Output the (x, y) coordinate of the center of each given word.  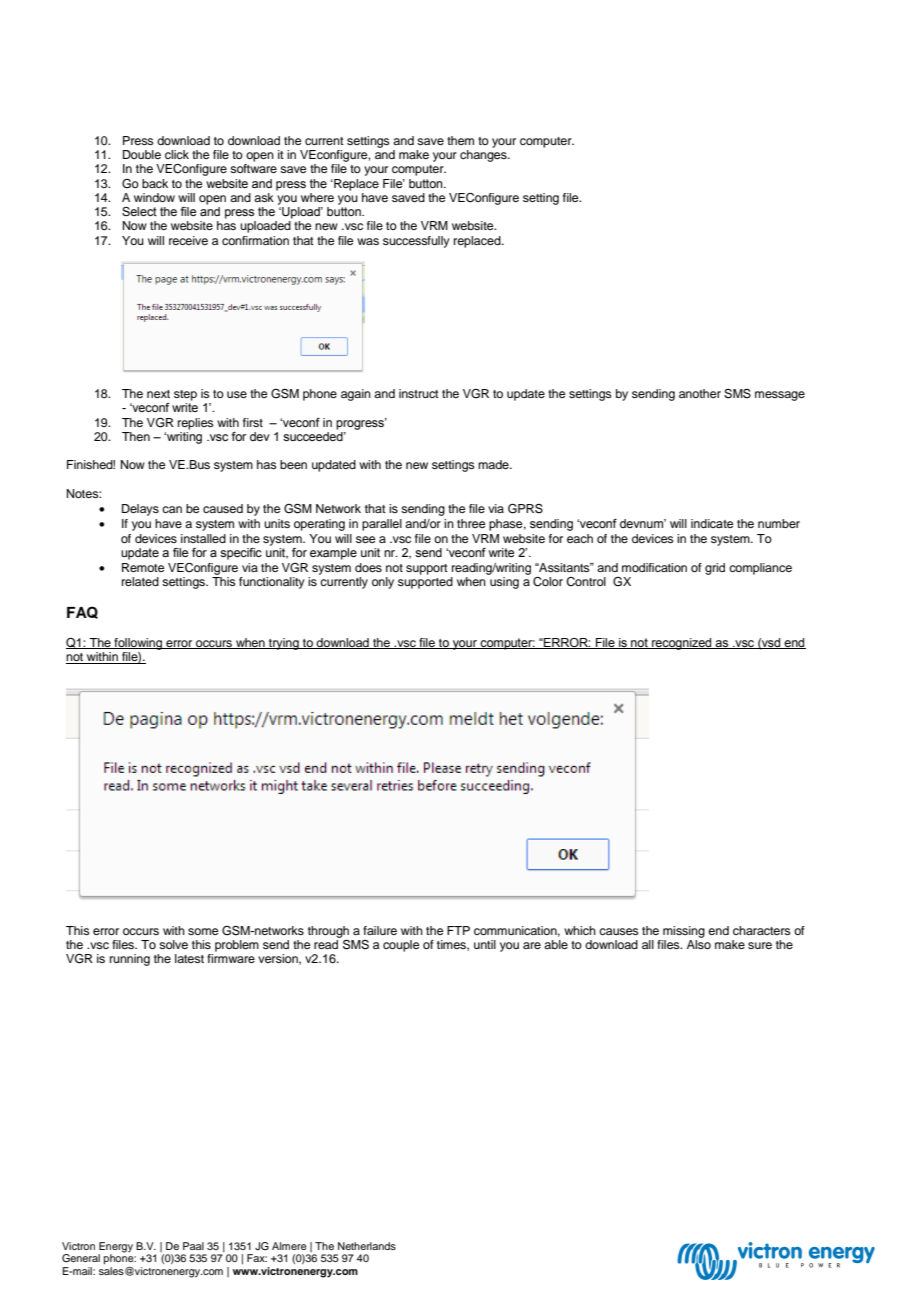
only (383, 583)
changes (484, 156)
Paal (193, 1246)
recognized (682, 644)
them (460, 140)
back (155, 183)
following (138, 644)
